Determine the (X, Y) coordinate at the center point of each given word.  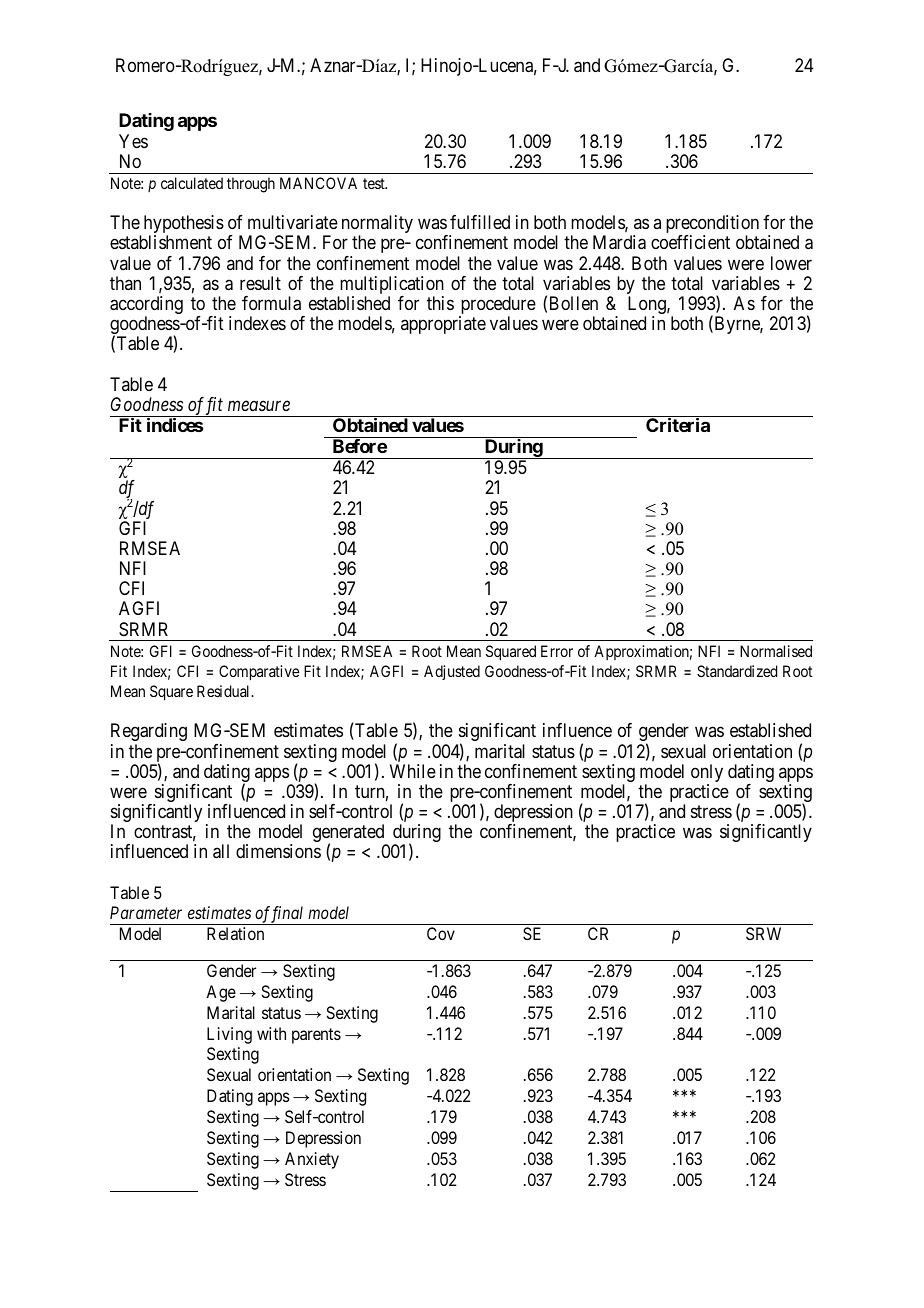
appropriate (443, 325)
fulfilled (480, 222)
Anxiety (312, 1160)
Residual (225, 691)
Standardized (737, 671)
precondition (712, 225)
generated (350, 834)
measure (259, 406)
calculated (192, 183)
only (707, 774)
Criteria (678, 424)
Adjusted (452, 672)
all (221, 851)
